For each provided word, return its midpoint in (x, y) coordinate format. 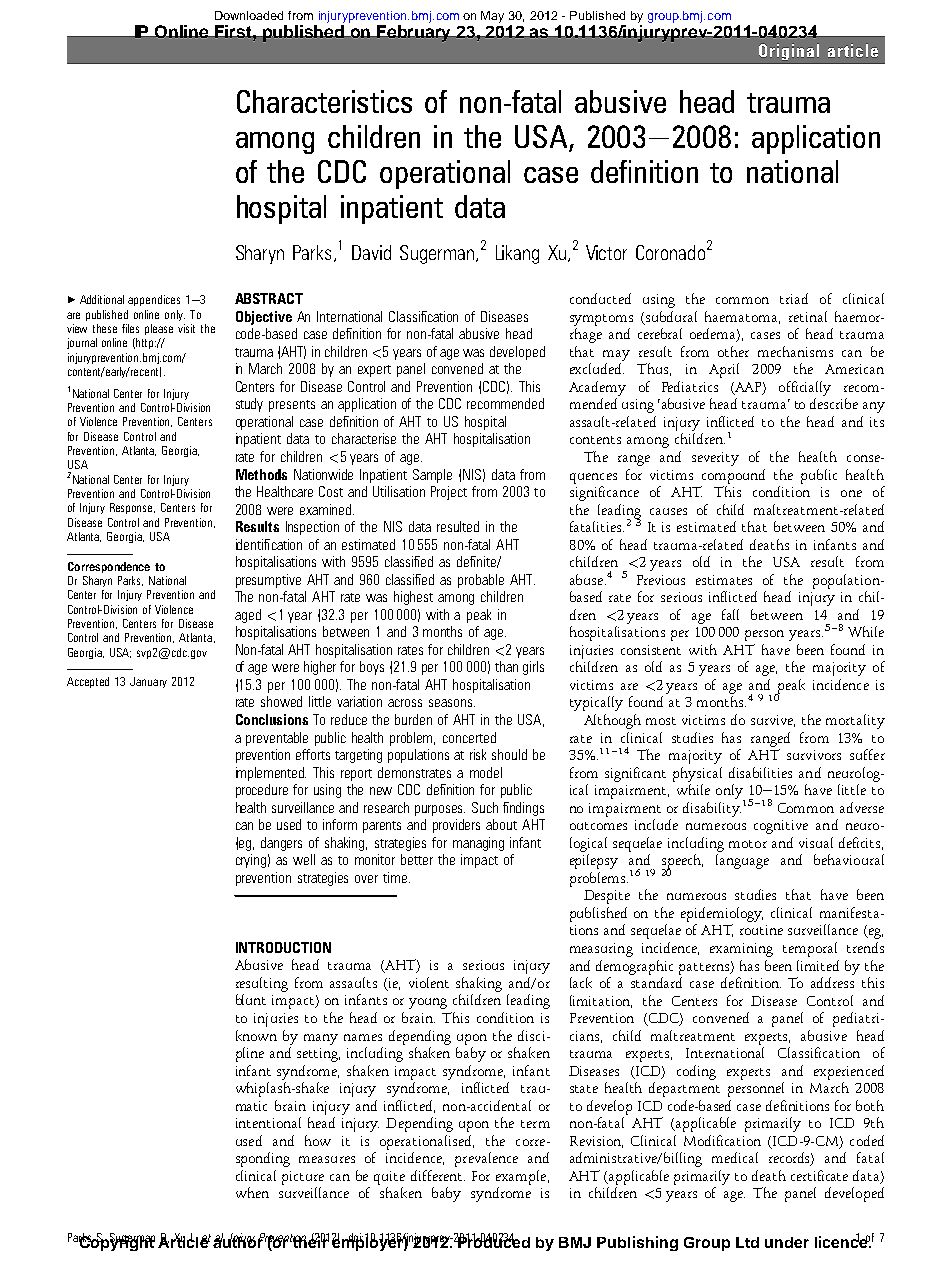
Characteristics (324, 101)
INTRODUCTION (283, 947)
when (252, 1192)
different (438, 1175)
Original (789, 52)
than (506, 666)
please (159, 329)
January (148, 682)
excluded (597, 368)
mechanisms (795, 351)
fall (730, 614)
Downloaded (249, 15)
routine (761, 930)
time (396, 877)
